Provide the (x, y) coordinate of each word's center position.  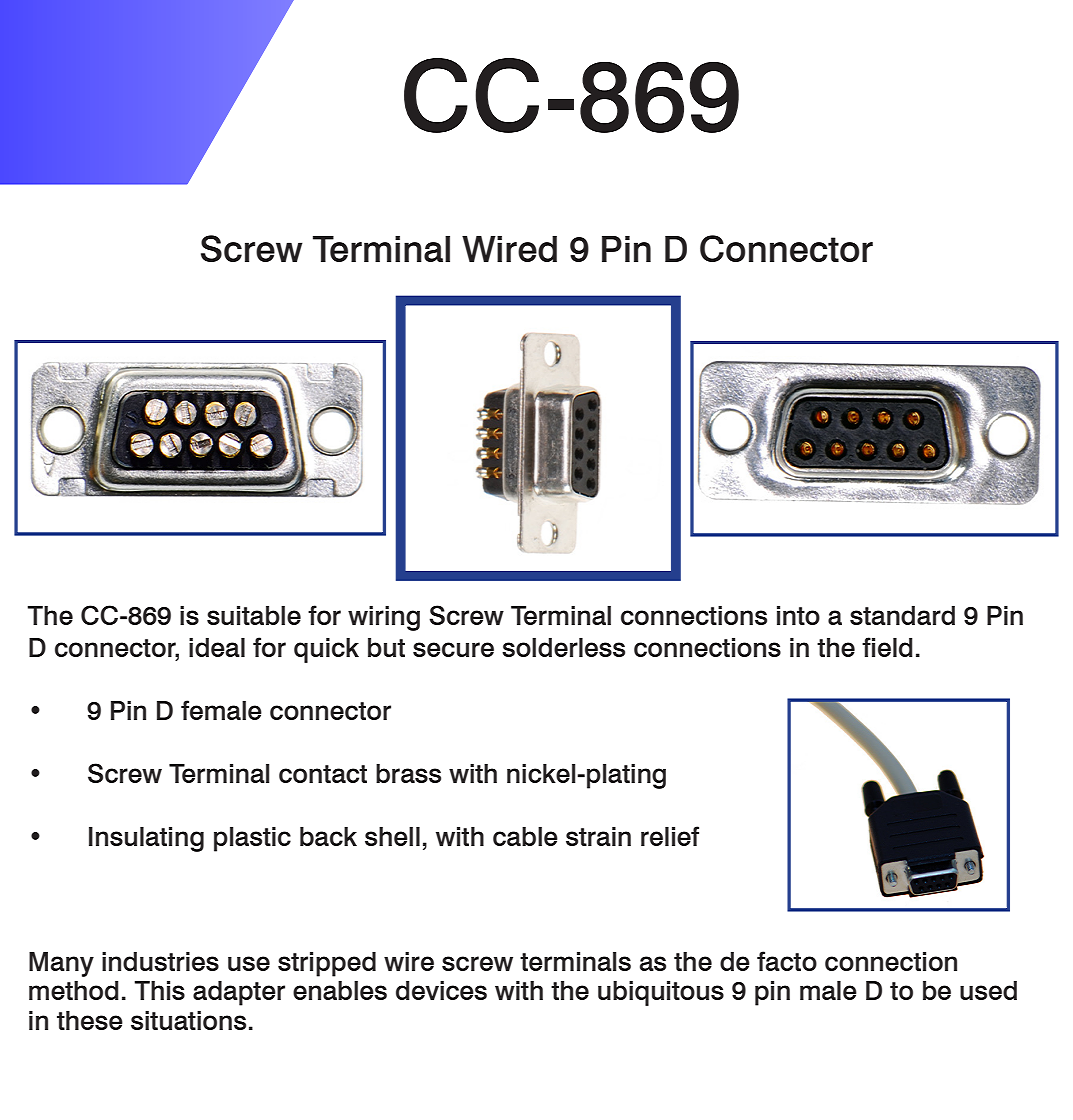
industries (160, 961)
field (887, 647)
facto (787, 961)
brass (408, 773)
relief (670, 836)
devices (441, 990)
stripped (327, 964)
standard (902, 615)
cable (525, 836)
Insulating (146, 839)
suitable (254, 615)
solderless (563, 647)
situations (188, 1020)
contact (323, 774)
